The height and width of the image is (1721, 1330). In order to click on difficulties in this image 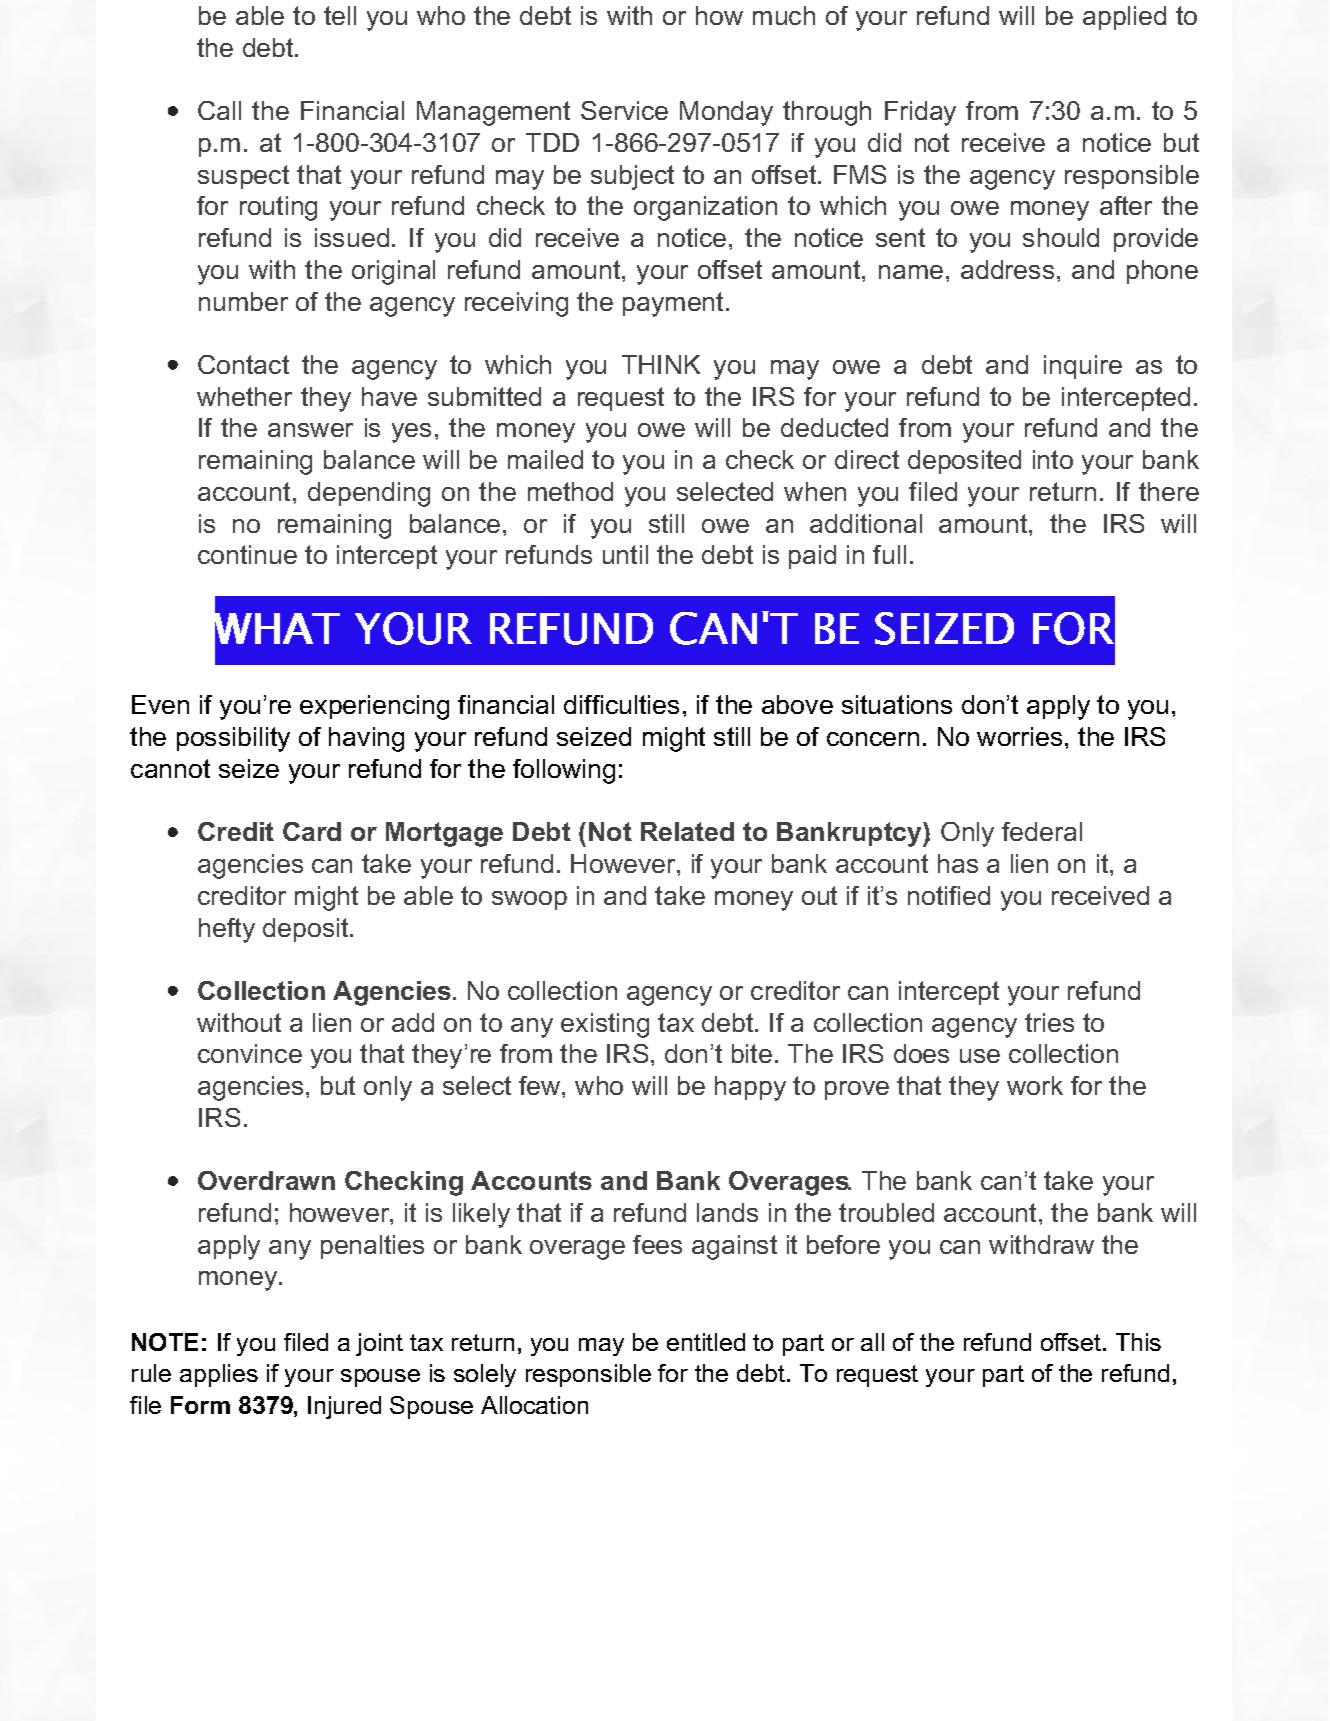, I will do `click(621, 704)`.
